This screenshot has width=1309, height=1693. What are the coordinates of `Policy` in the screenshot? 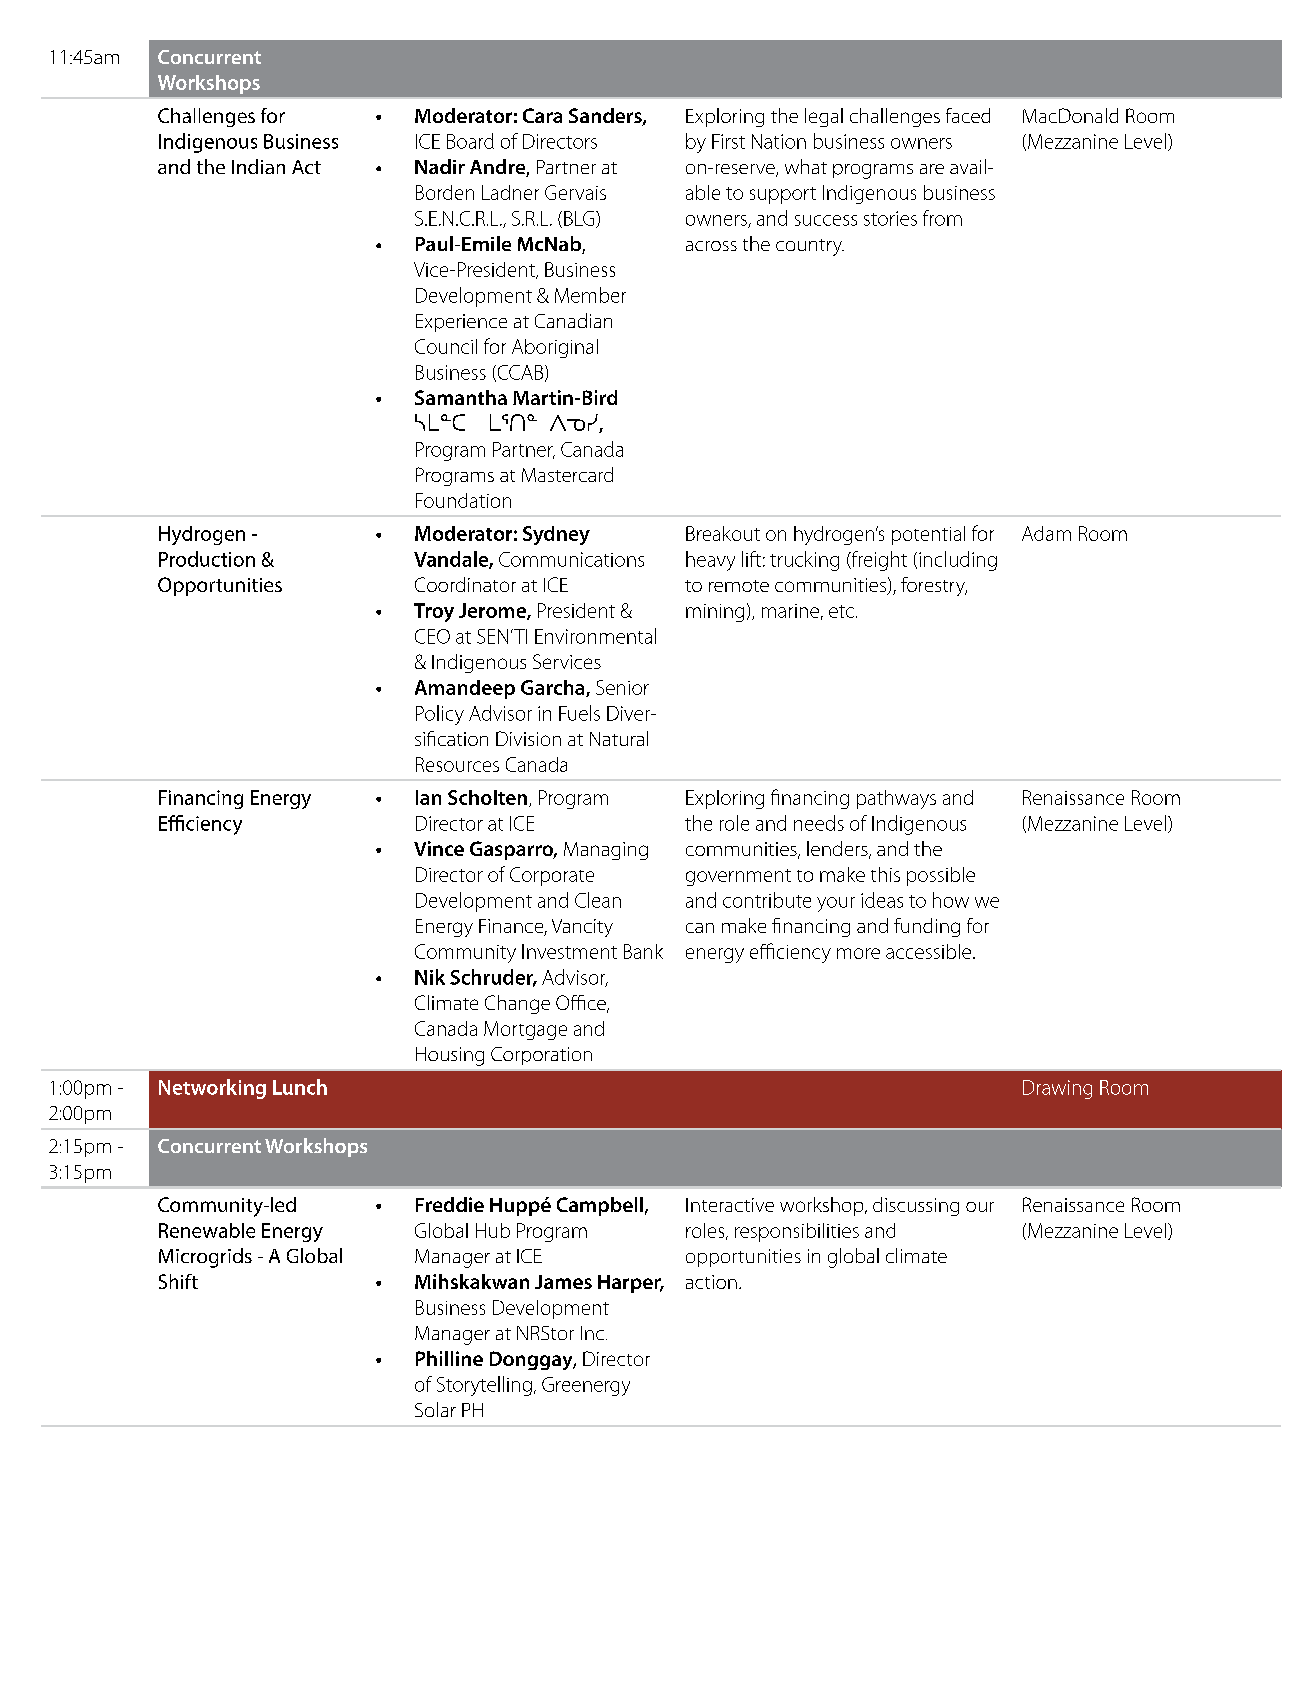 It's located at (440, 715).
